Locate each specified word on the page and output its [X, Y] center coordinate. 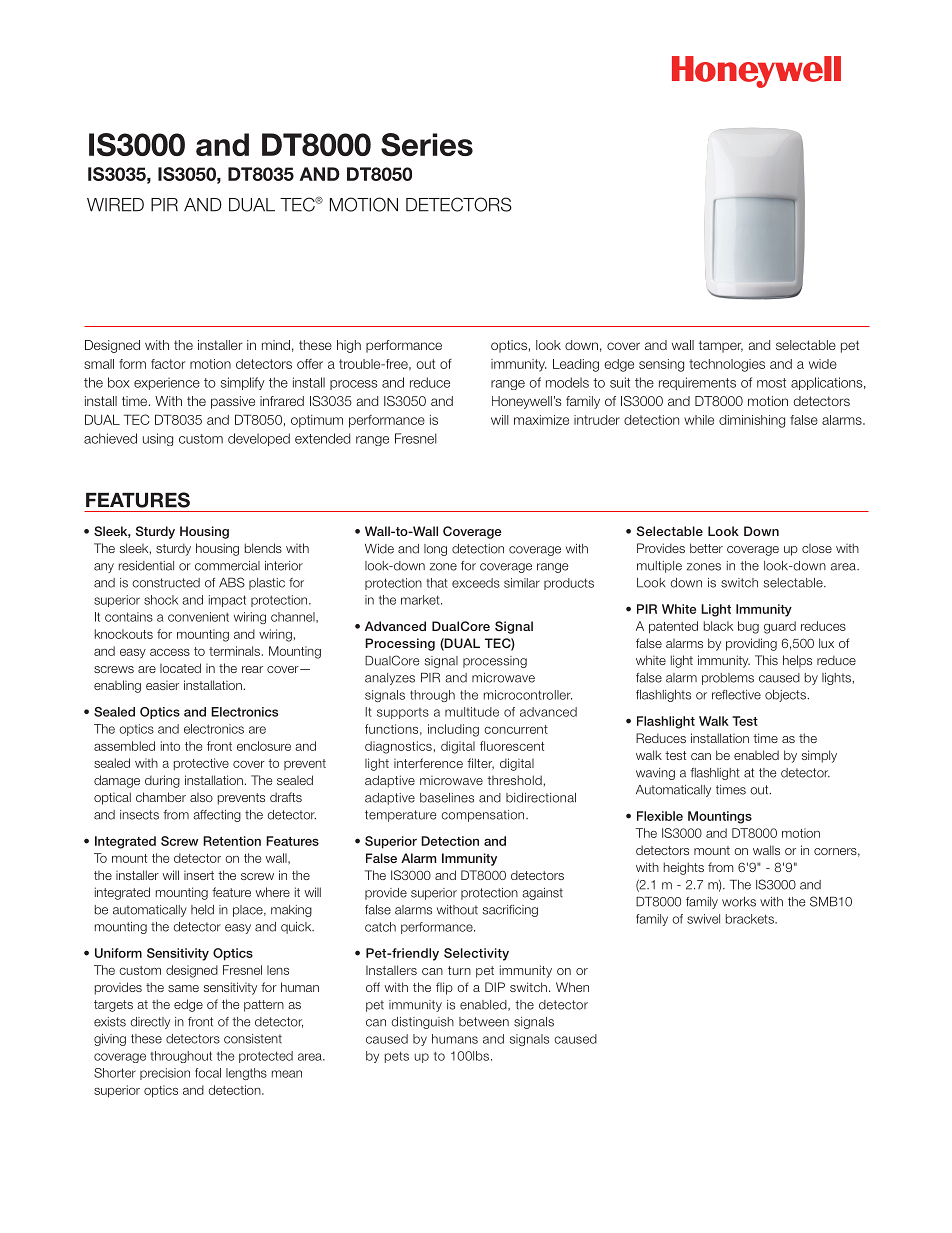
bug [748, 627]
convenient [198, 617]
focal [208, 1073]
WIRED [115, 205]
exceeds [476, 583]
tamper [721, 346]
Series [427, 145]
